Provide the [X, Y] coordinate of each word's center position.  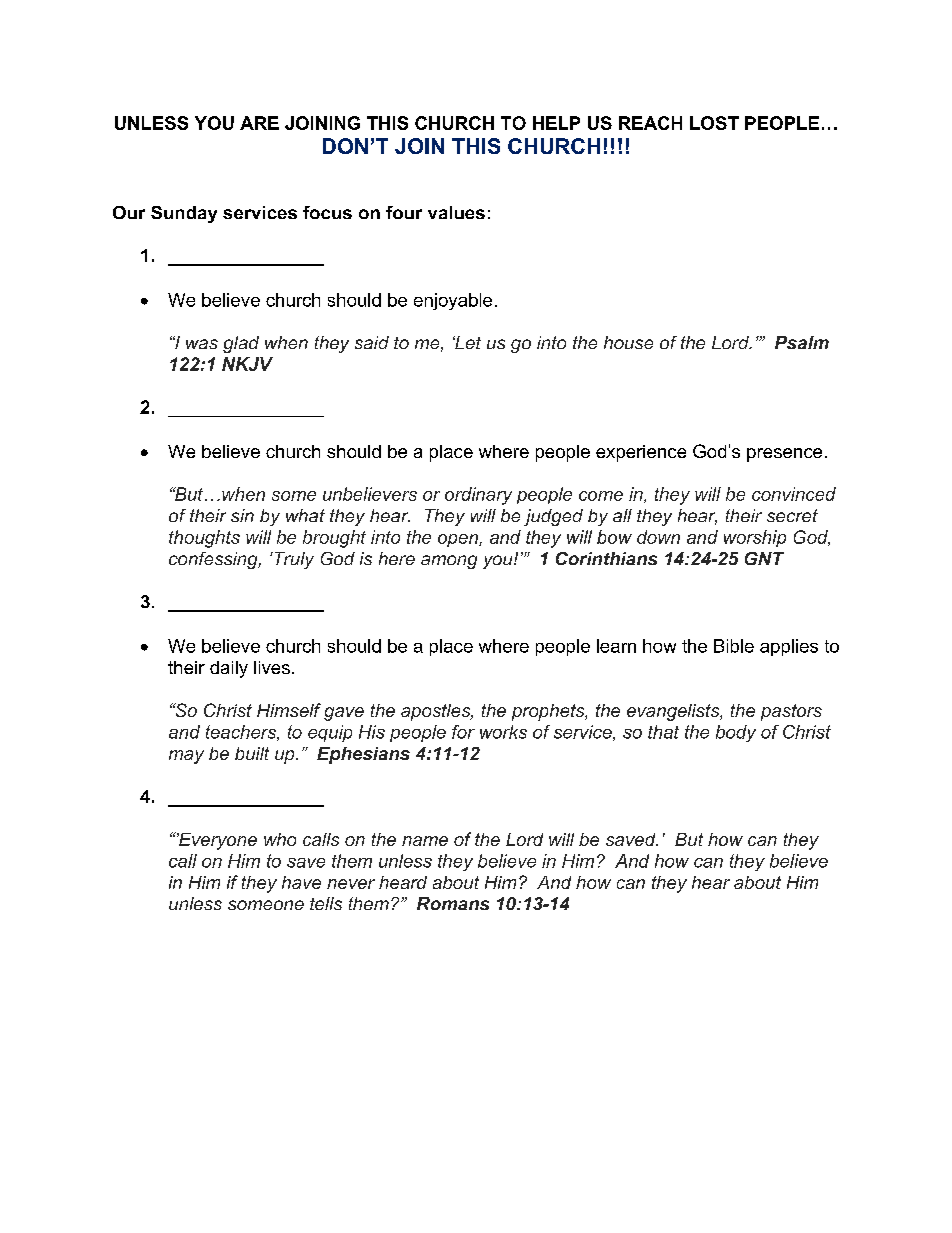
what [305, 515]
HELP [556, 123]
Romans [453, 903]
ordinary [478, 496]
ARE [259, 123]
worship [755, 538]
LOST [714, 123]
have [301, 882]
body [736, 733]
